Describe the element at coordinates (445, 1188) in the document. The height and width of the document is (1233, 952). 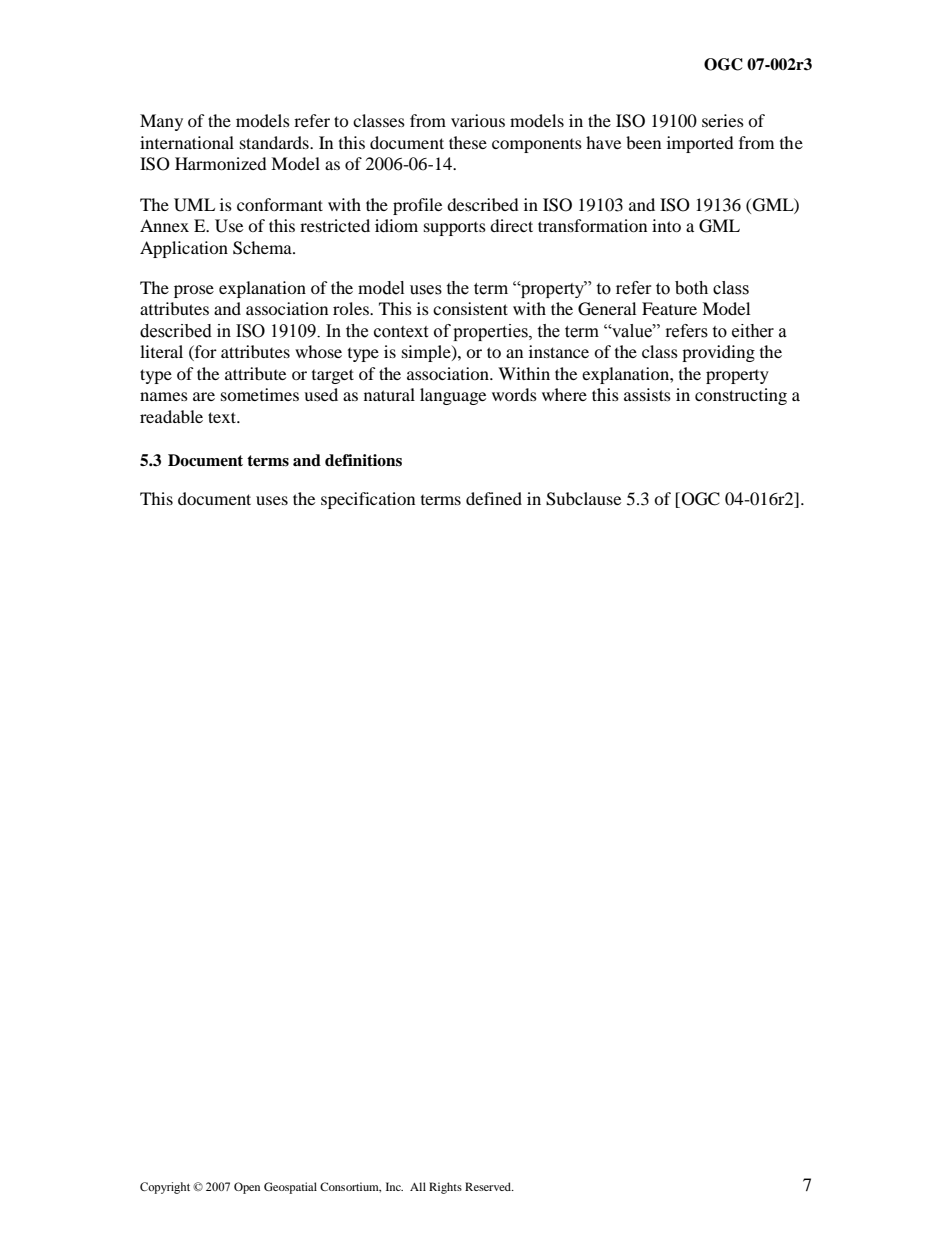
I see `Rights` at that location.
